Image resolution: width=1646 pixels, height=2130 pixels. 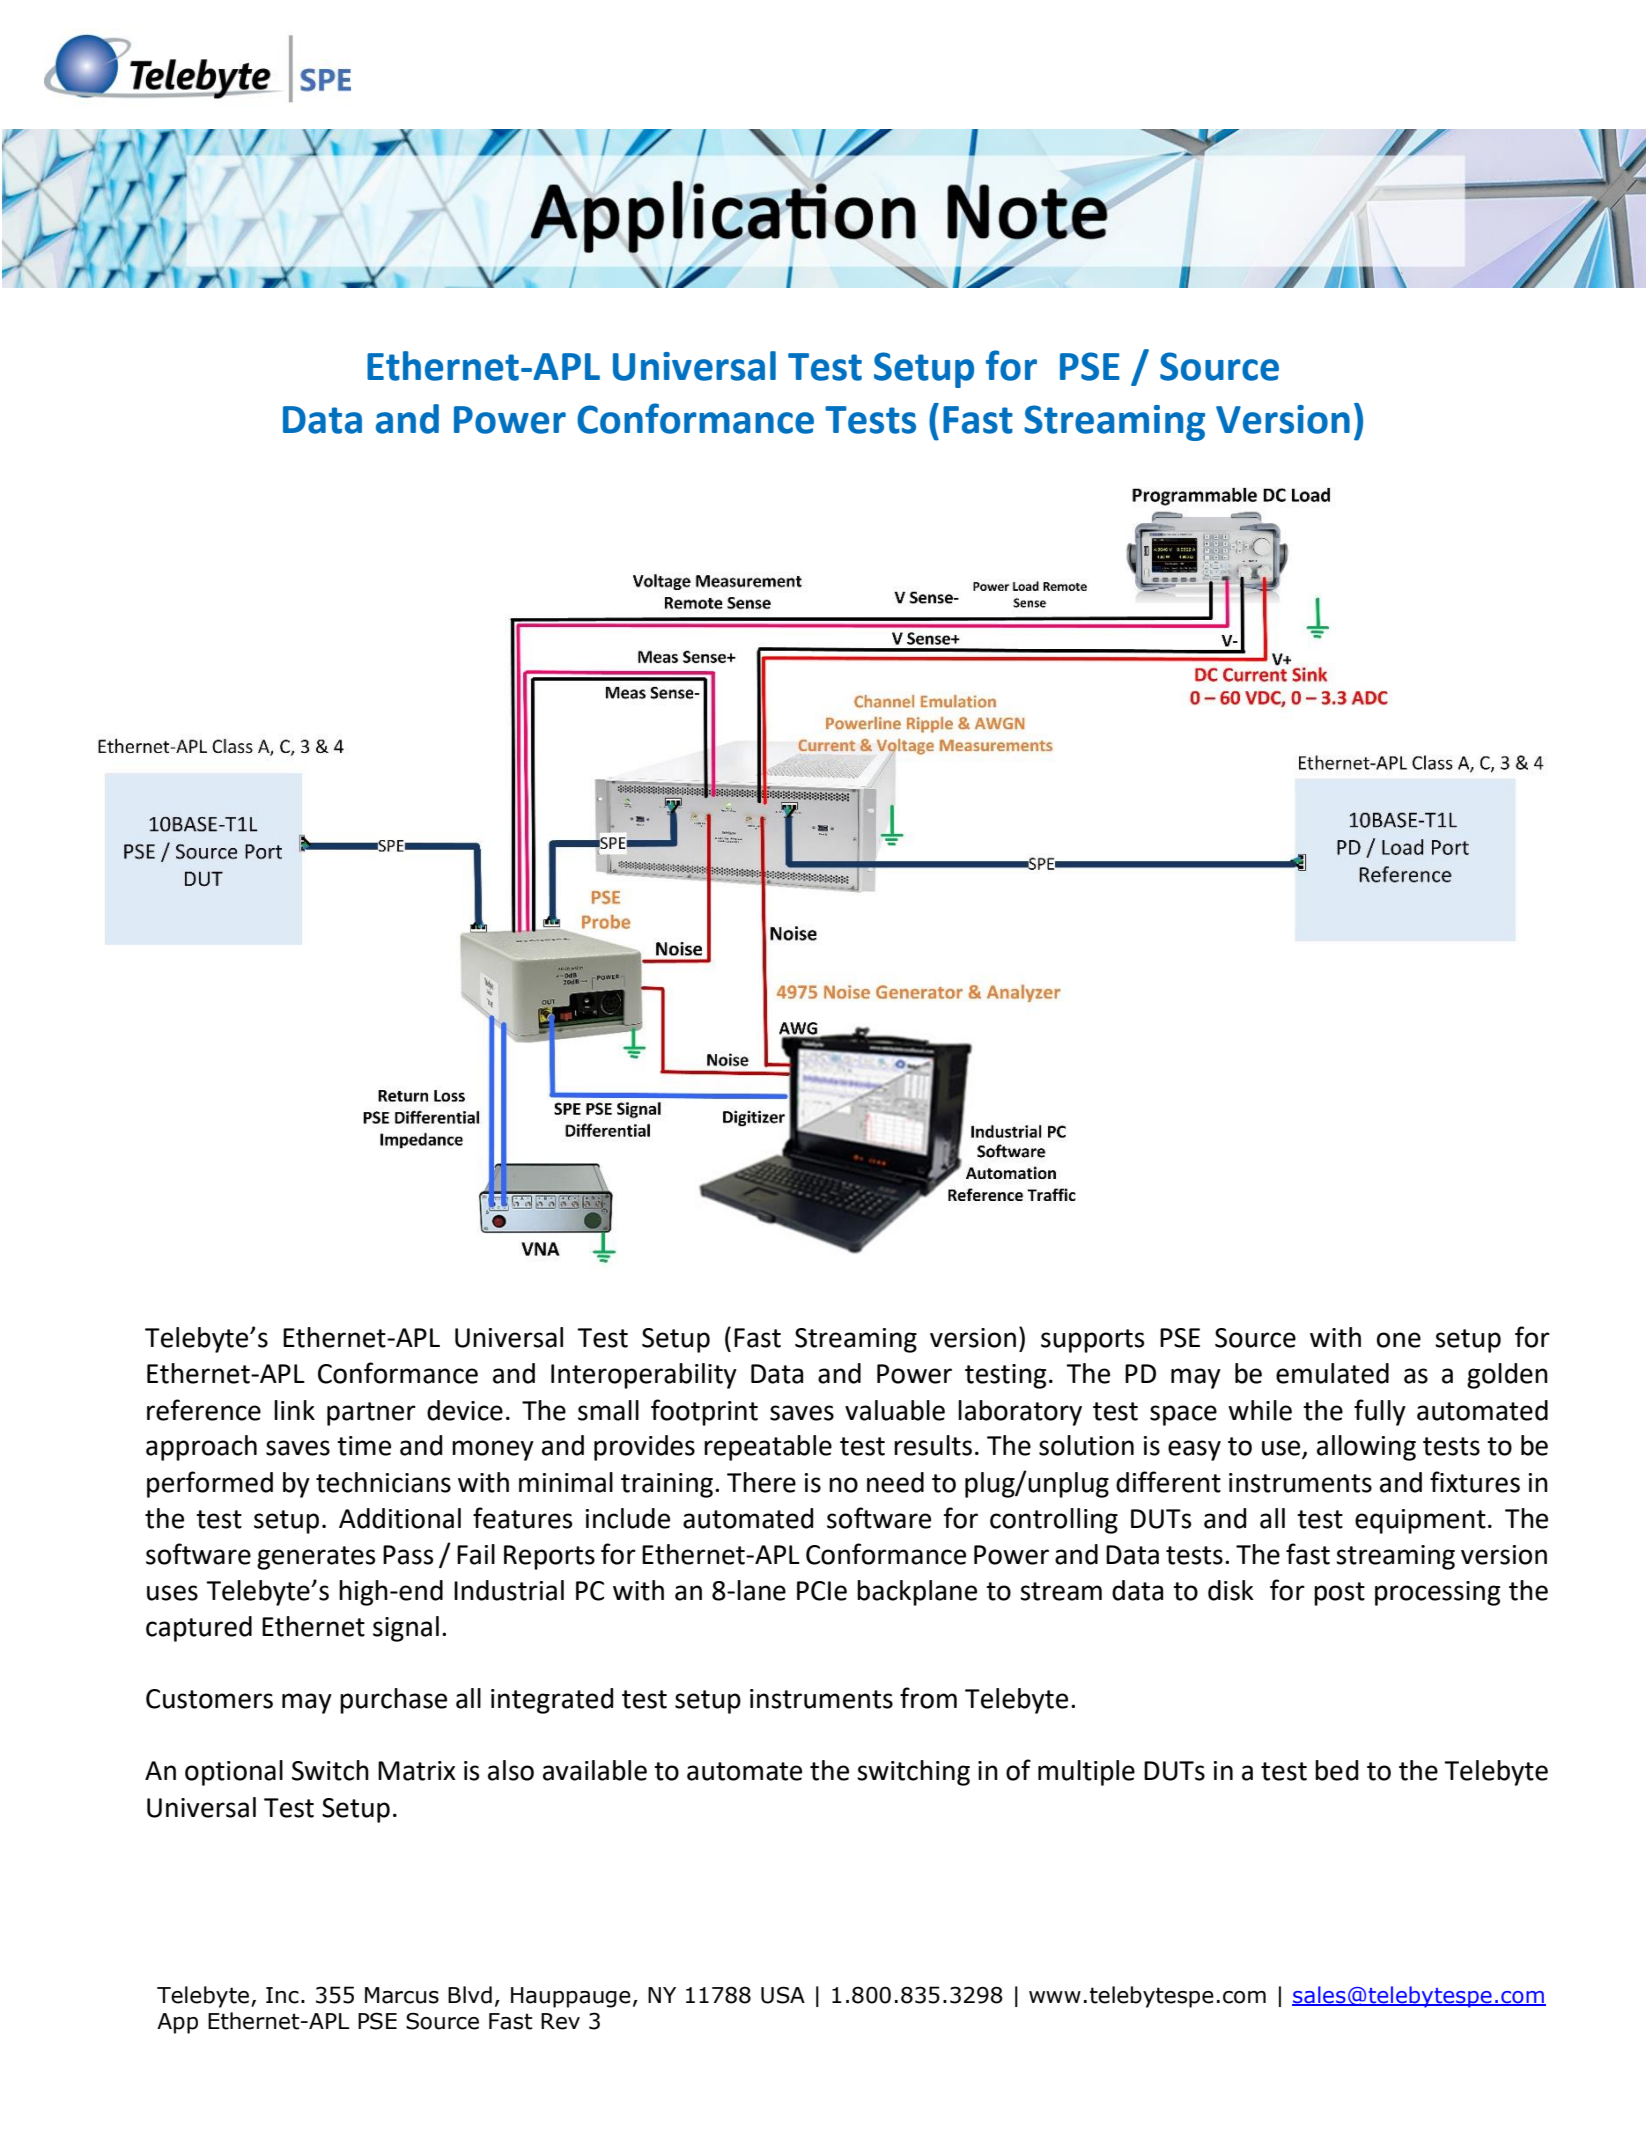 I want to click on purchase, so click(x=393, y=1701).
